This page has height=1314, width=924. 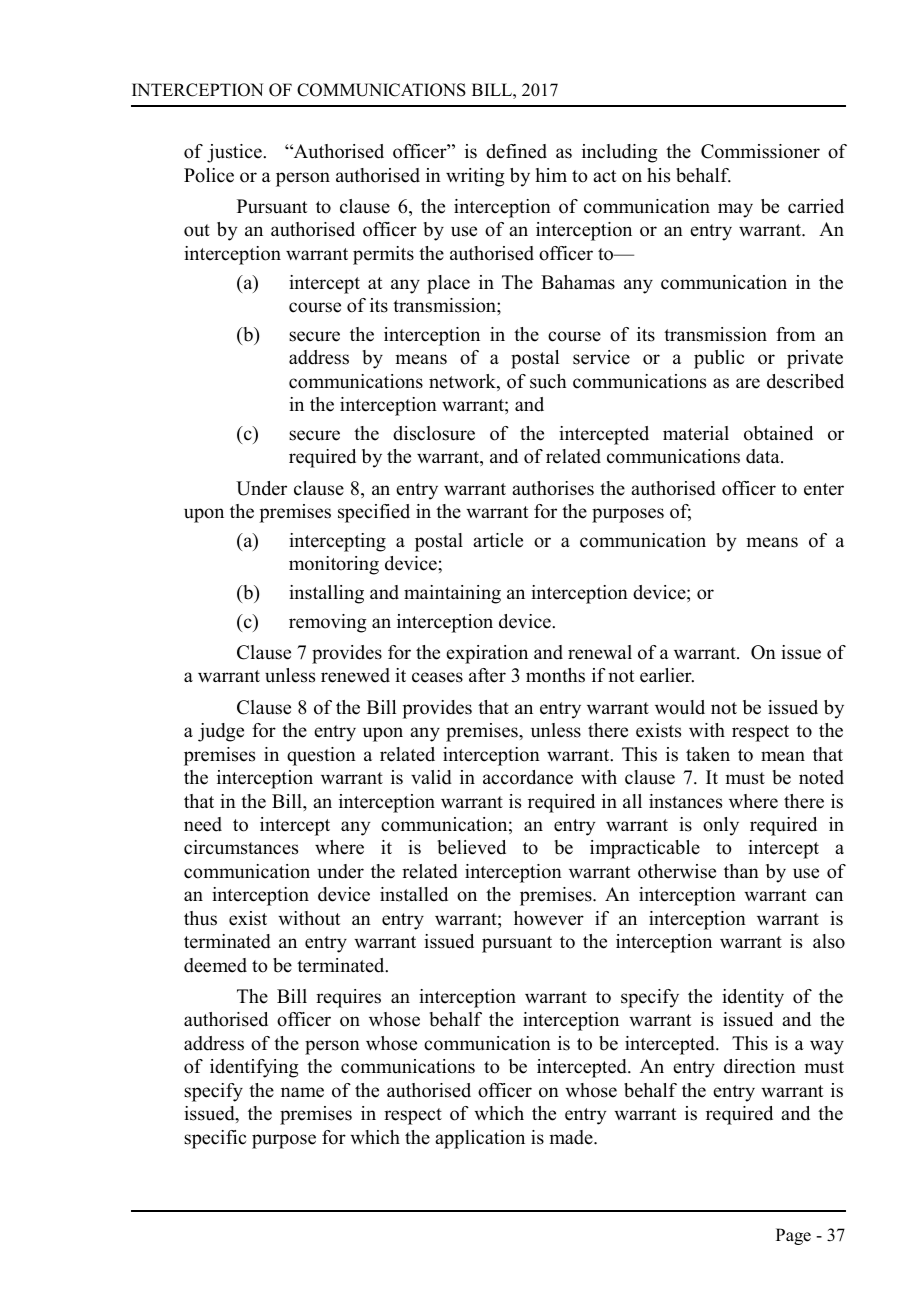 I want to click on article, so click(x=498, y=540).
